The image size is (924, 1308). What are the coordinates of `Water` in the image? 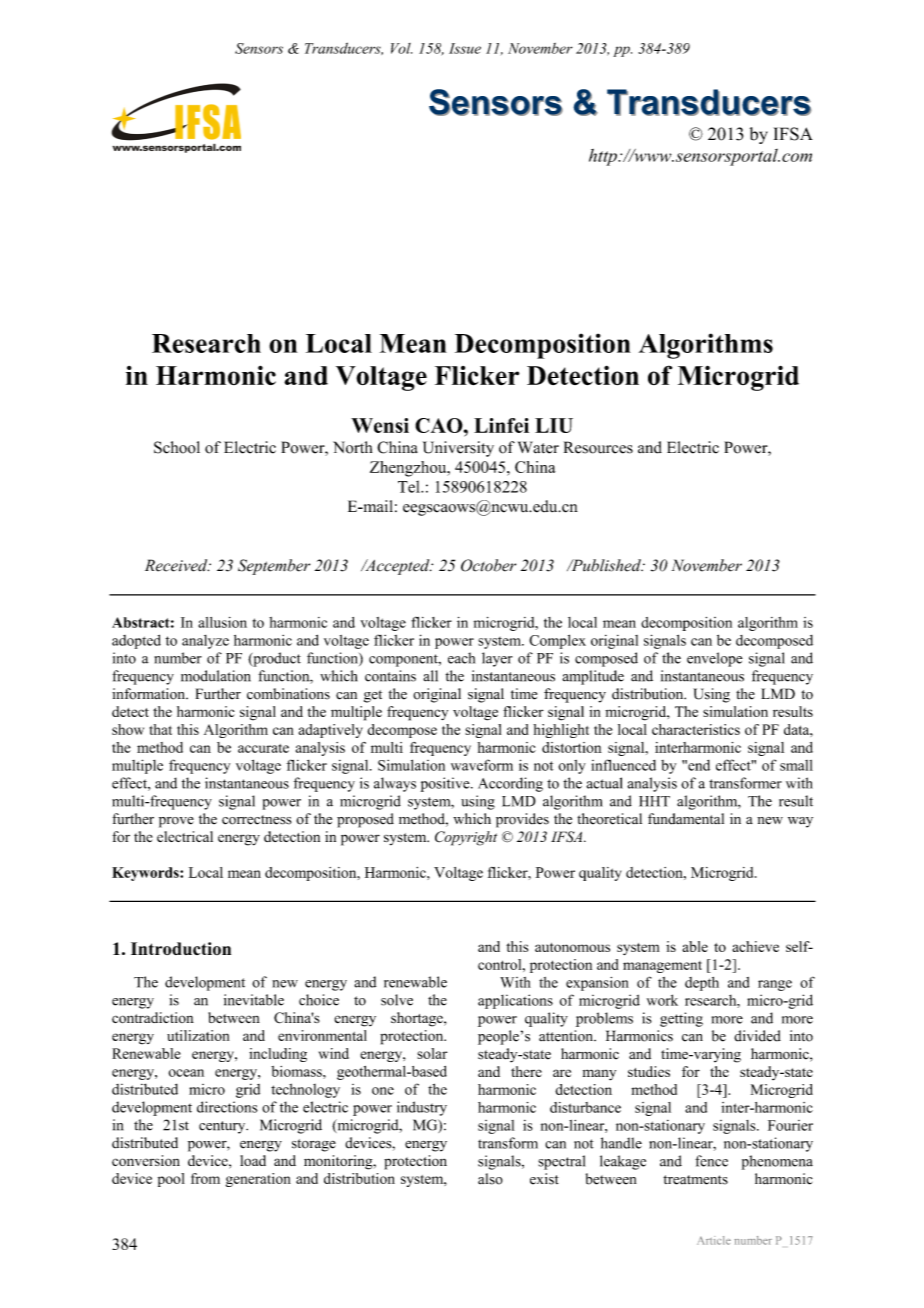 It's located at (538, 447).
